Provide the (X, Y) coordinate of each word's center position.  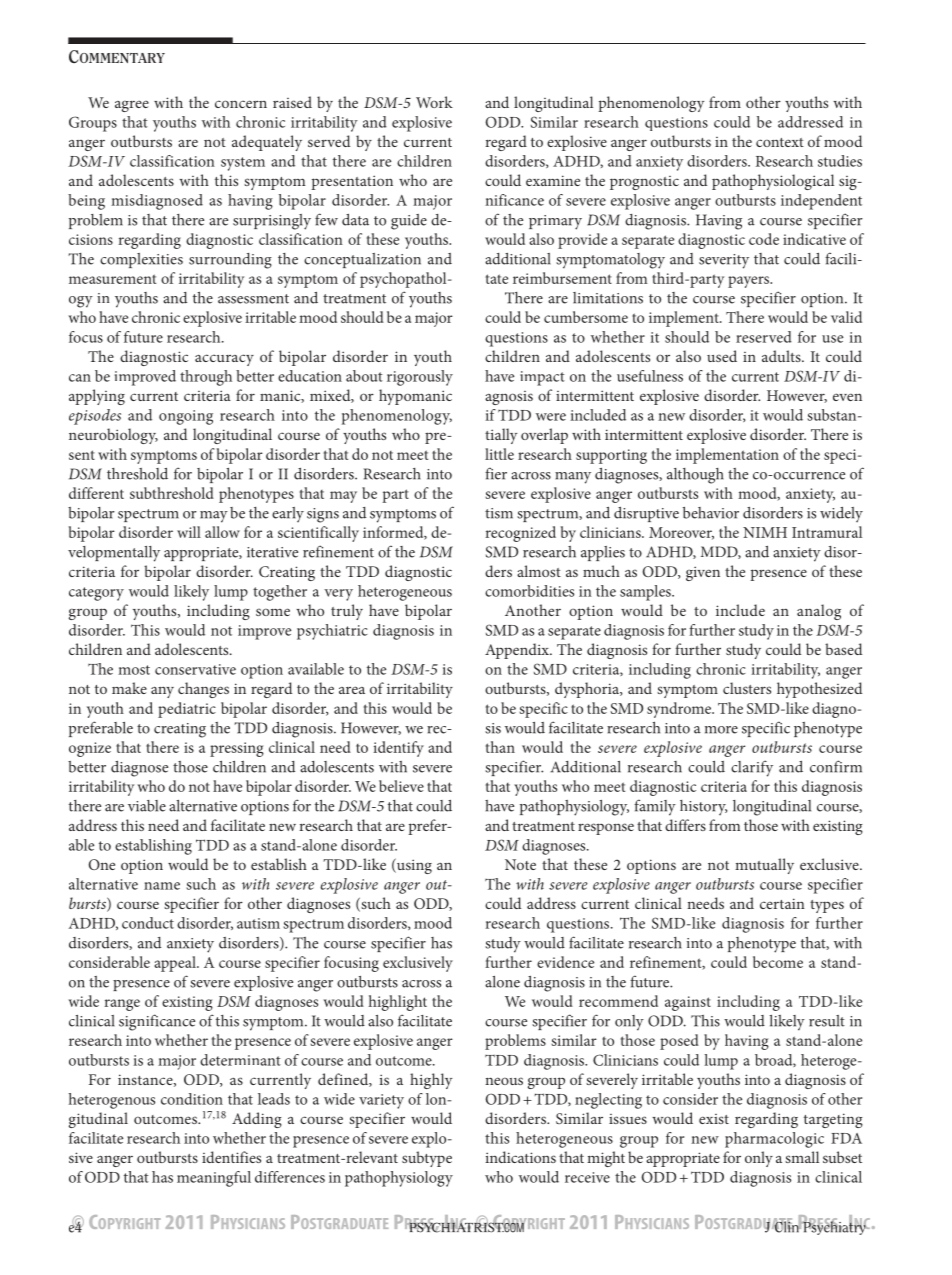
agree (132, 106)
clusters (747, 688)
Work (434, 102)
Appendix (518, 651)
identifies (231, 1157)
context (780, 142)
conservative (195, 669)
